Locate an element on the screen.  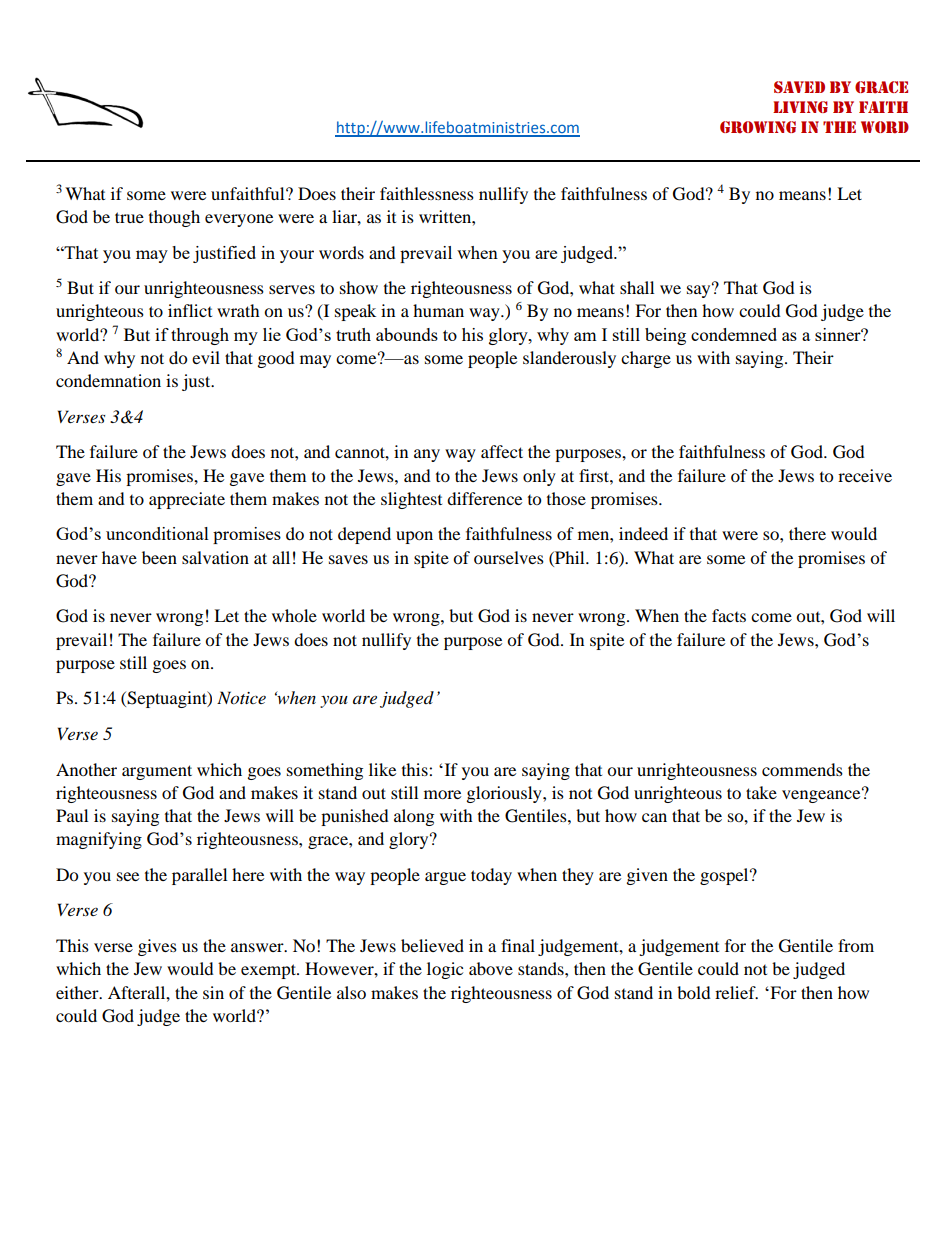
indeed is located at coordinates (643, 533).
